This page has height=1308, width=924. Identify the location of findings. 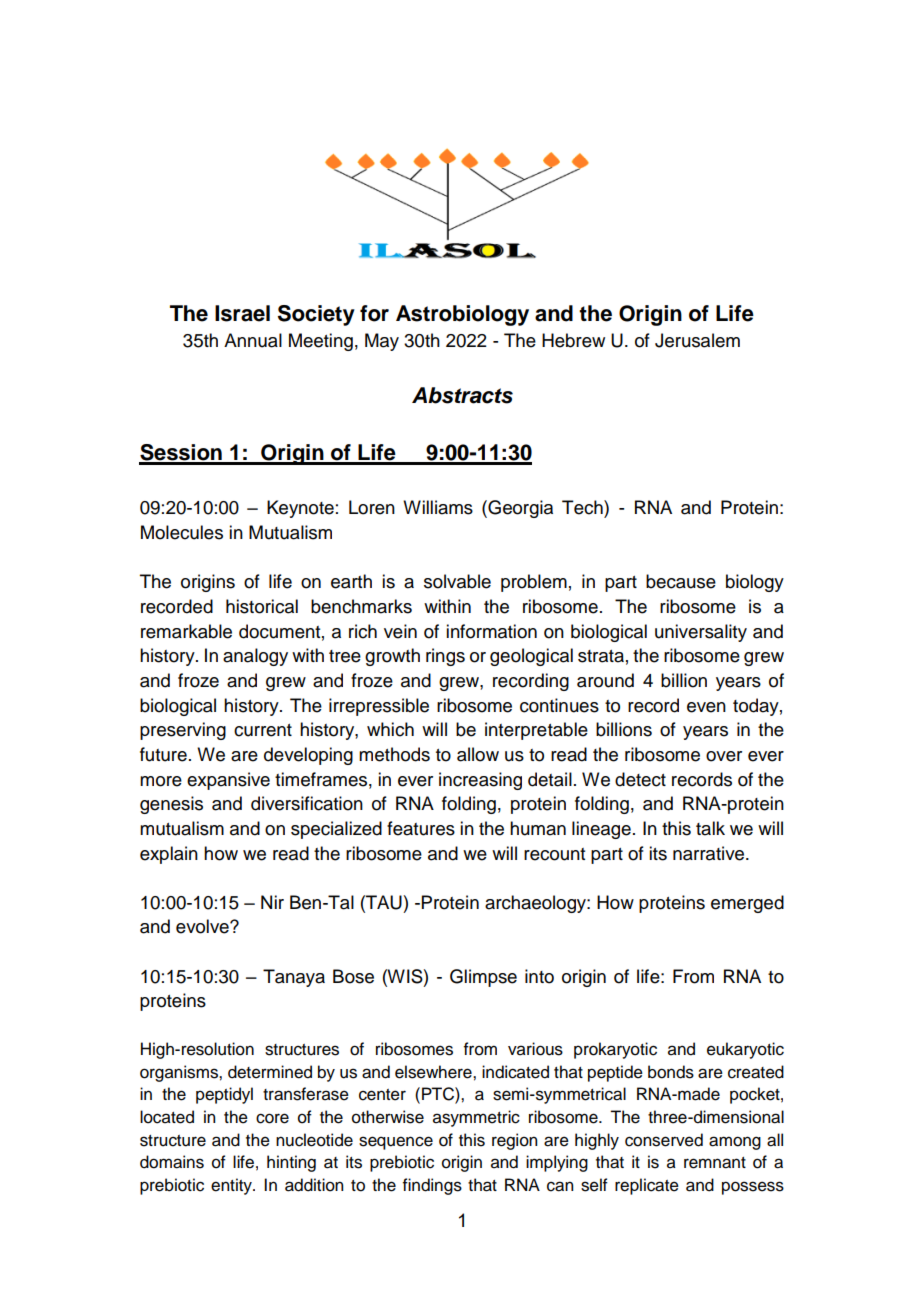
(432, 1186).
